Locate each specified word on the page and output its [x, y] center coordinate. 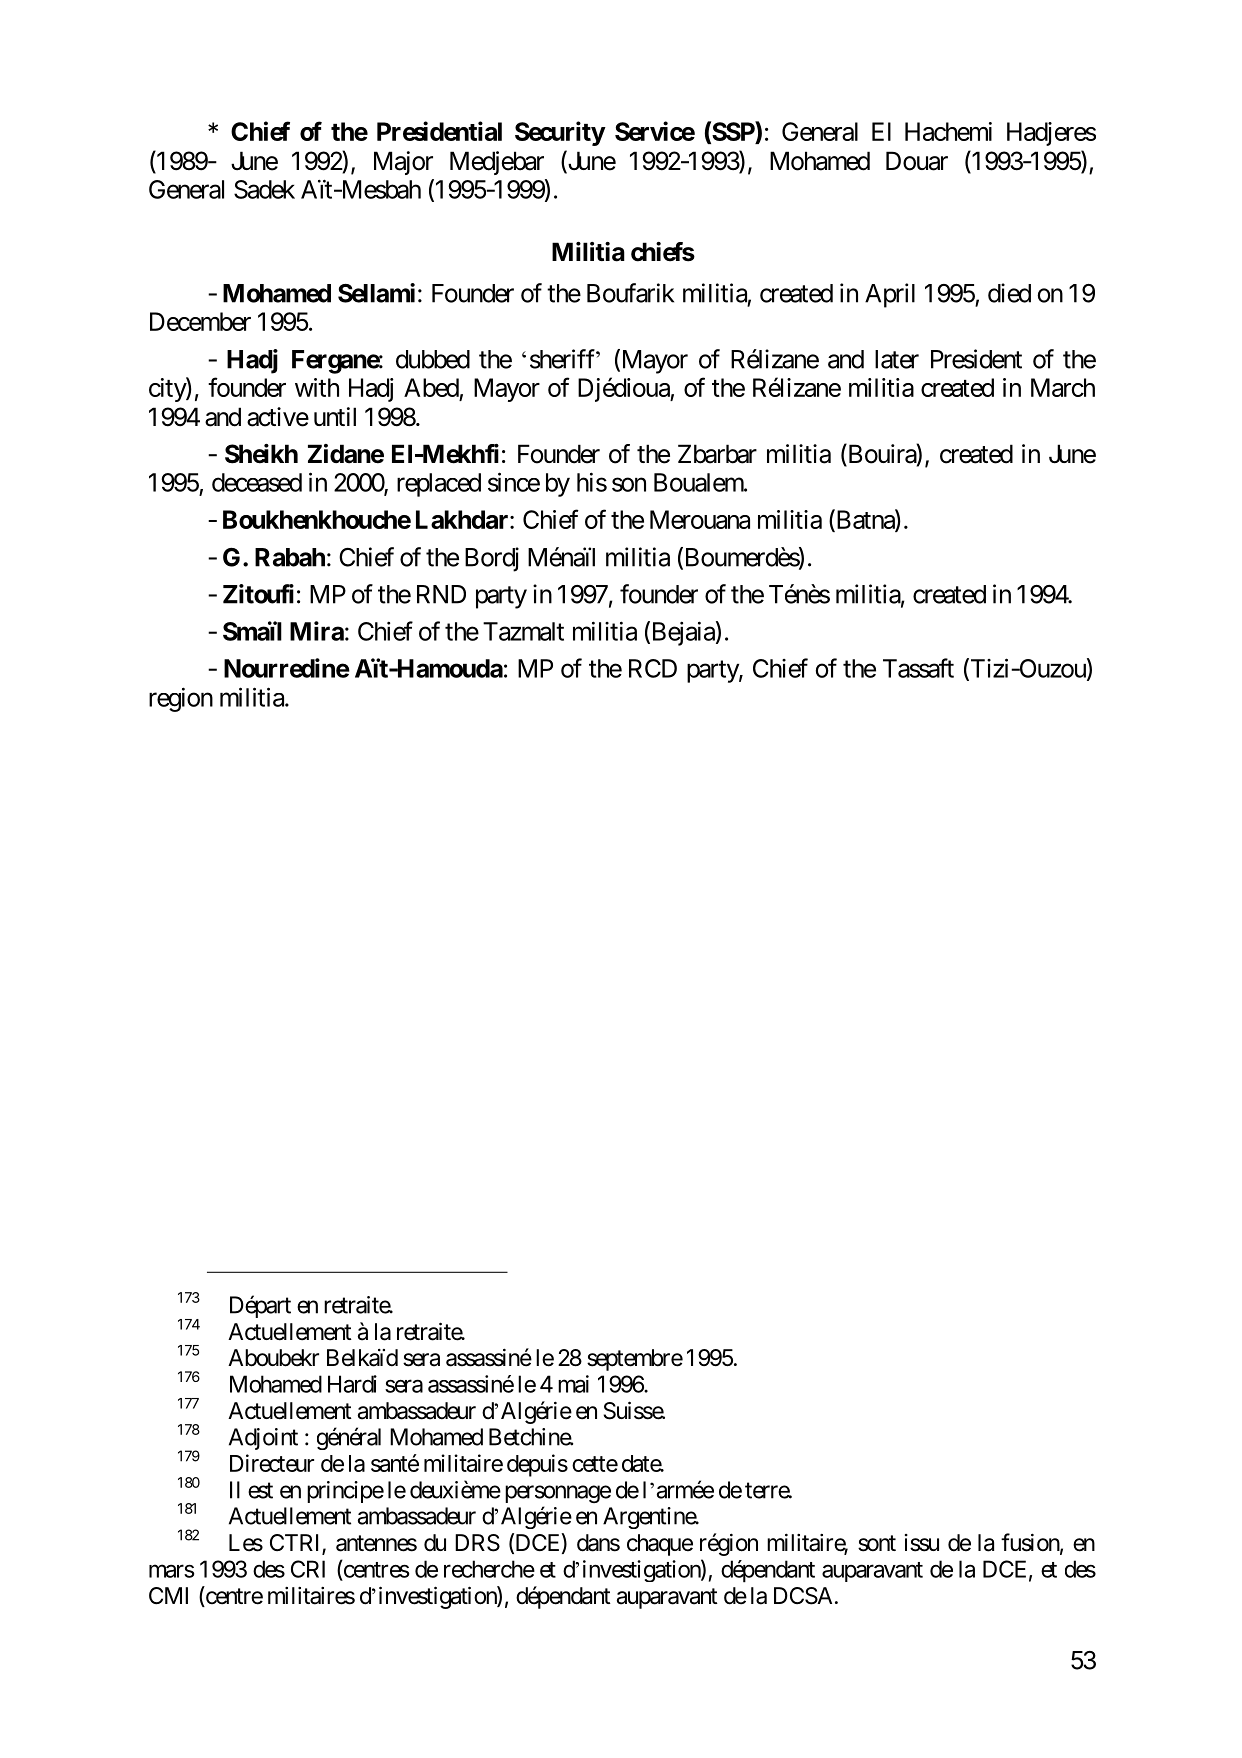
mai [573, 1384]
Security [560, 133]
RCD [653, 668]
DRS [477, 1543]
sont [877, 1543]
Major [403, 163]
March [1063, 387]
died [1009, 293]
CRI [308, 1569]
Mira [317, 631]
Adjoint [263, 1439]
